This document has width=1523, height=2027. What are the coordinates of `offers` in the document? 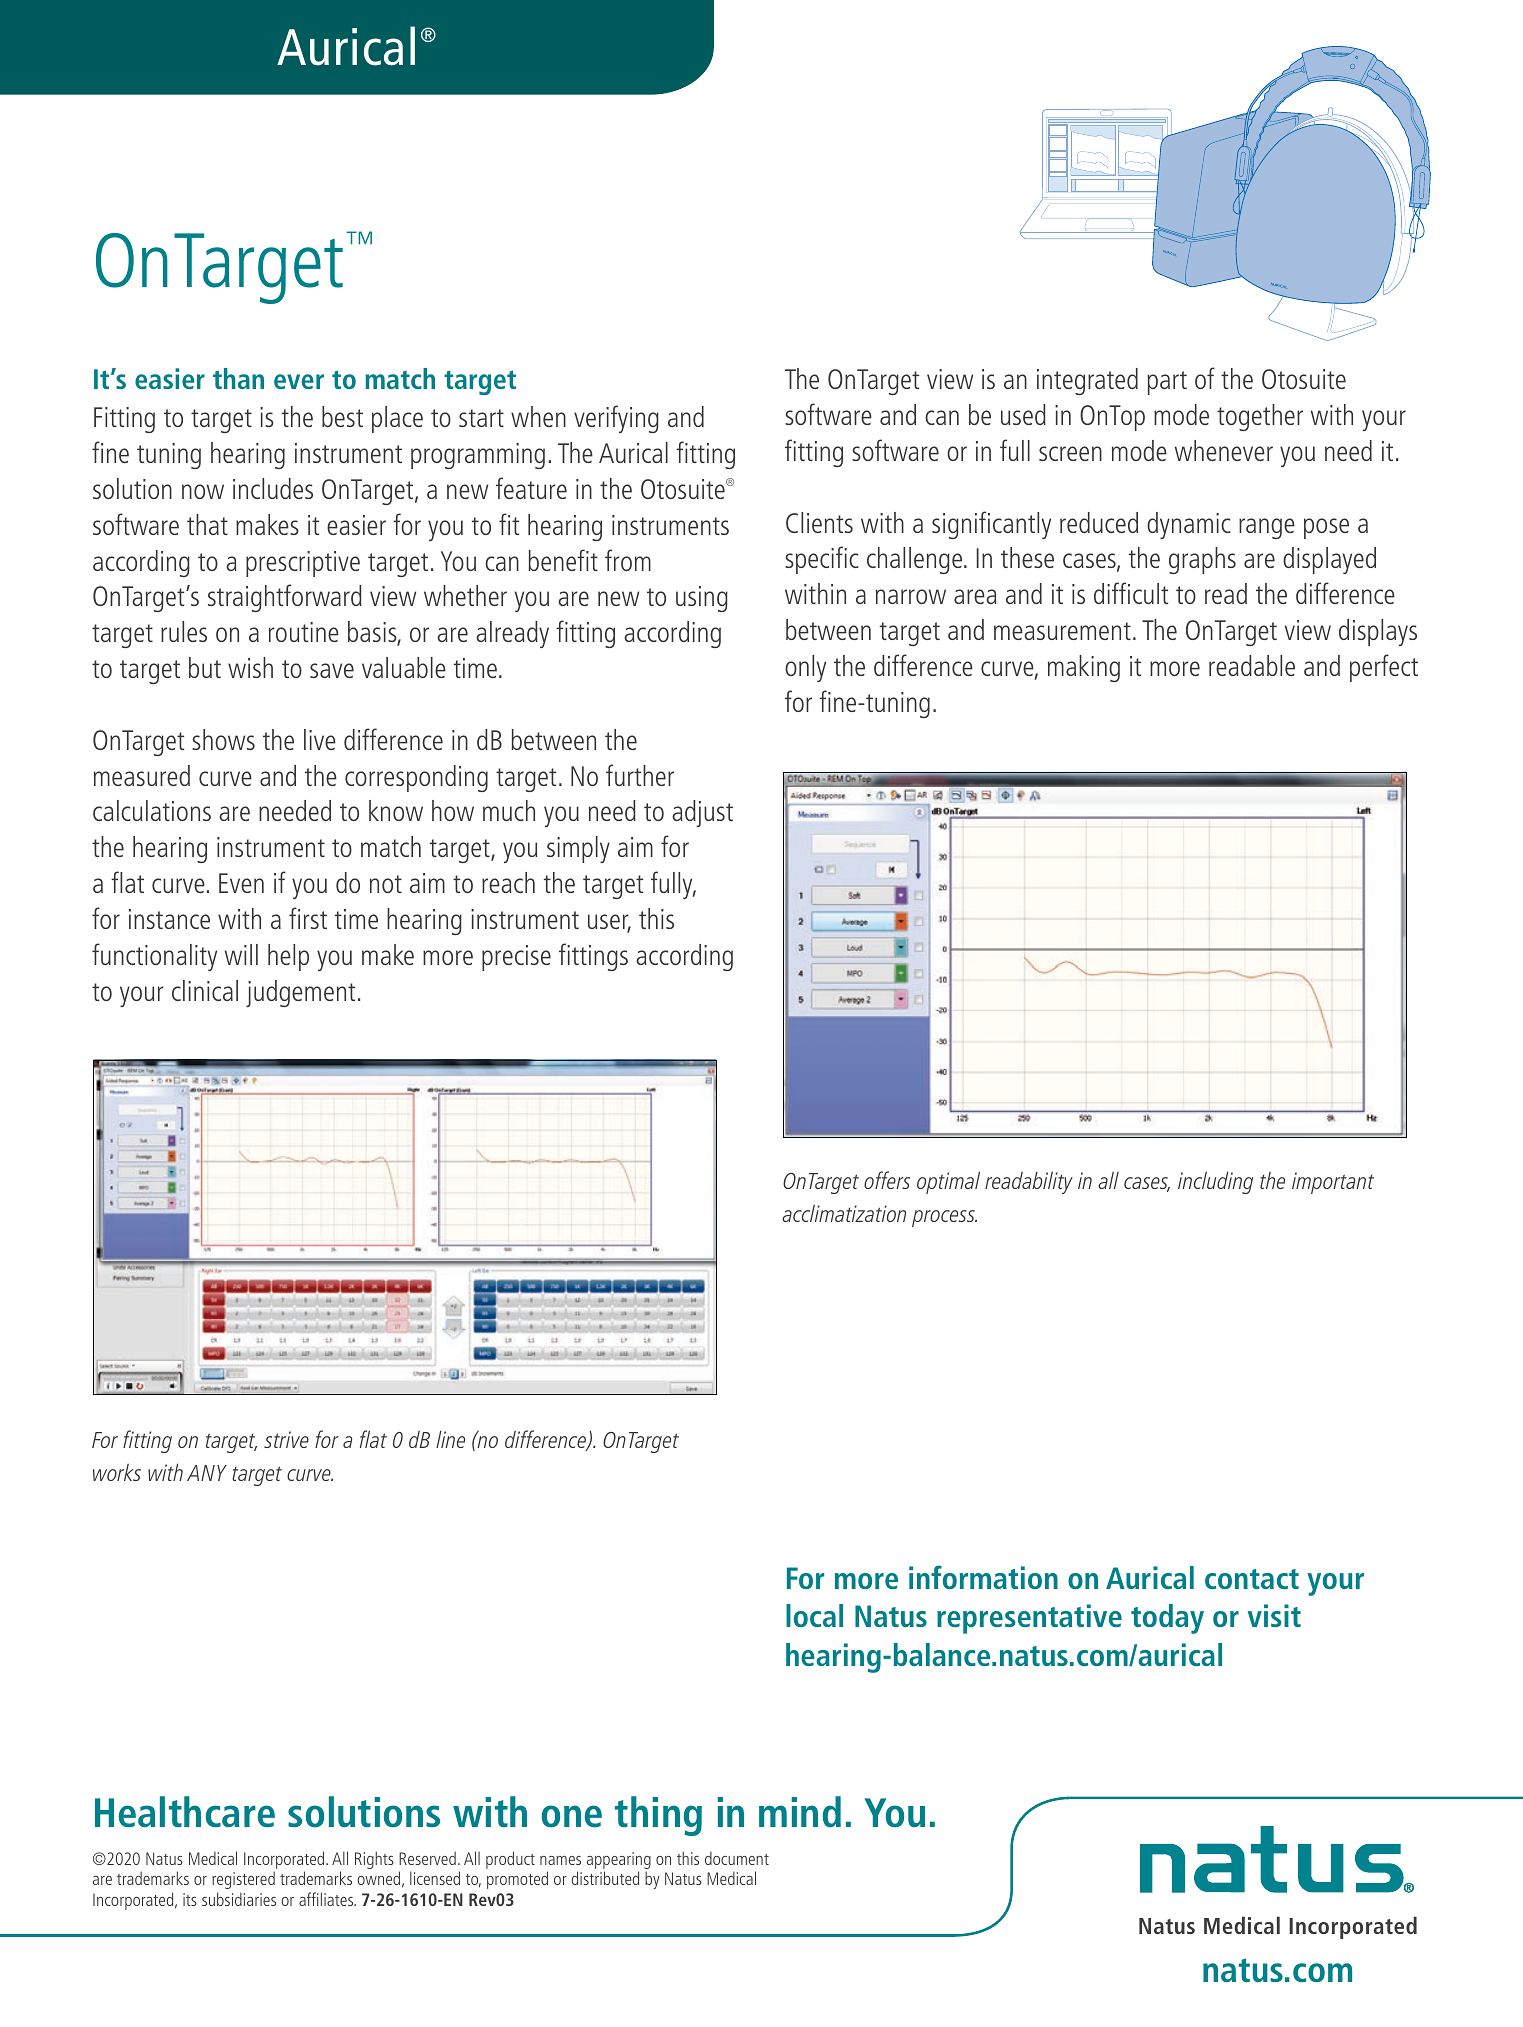 It's located at (887, 1180).
